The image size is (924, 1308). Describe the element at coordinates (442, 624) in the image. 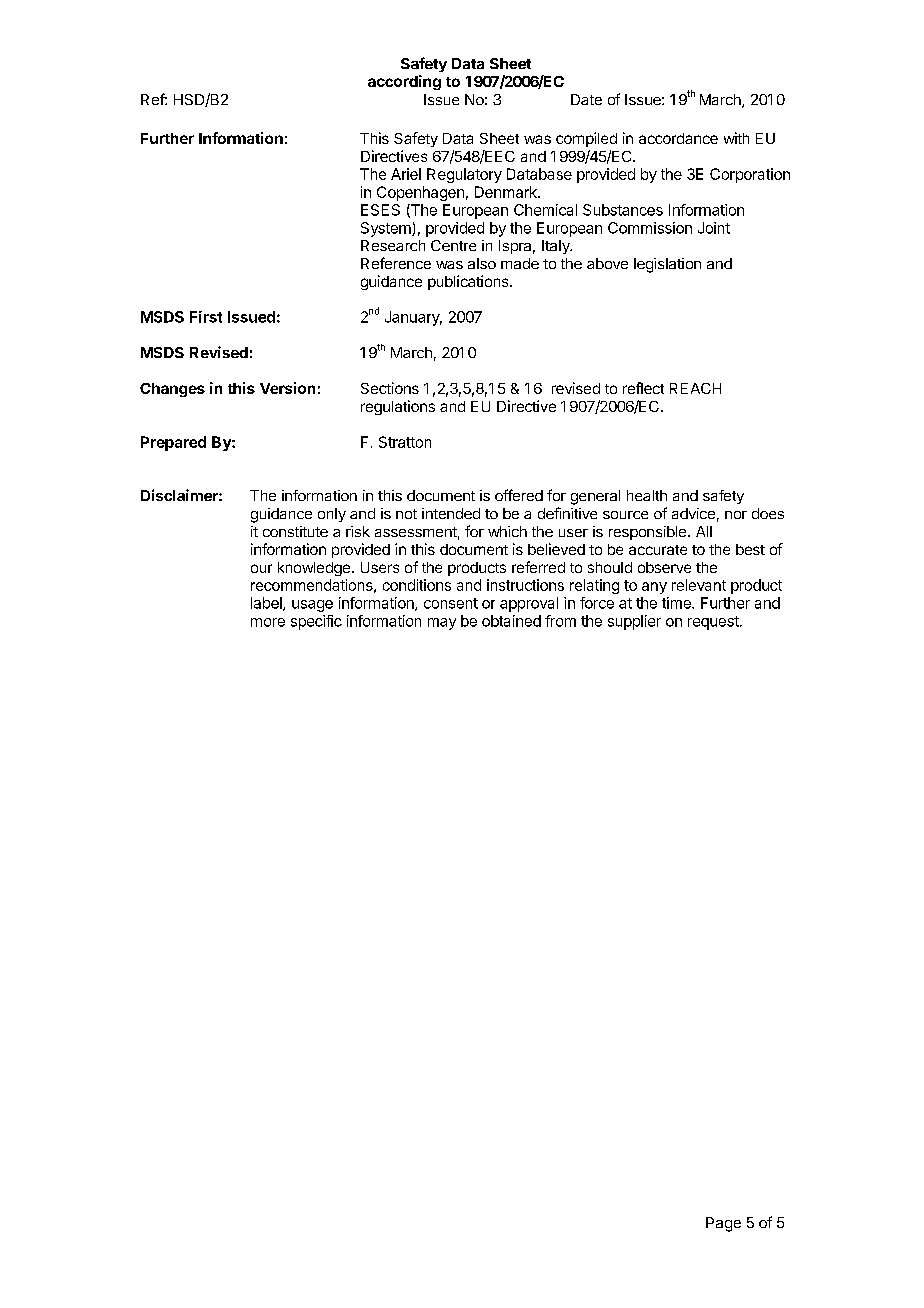

I see `may` at that location.
